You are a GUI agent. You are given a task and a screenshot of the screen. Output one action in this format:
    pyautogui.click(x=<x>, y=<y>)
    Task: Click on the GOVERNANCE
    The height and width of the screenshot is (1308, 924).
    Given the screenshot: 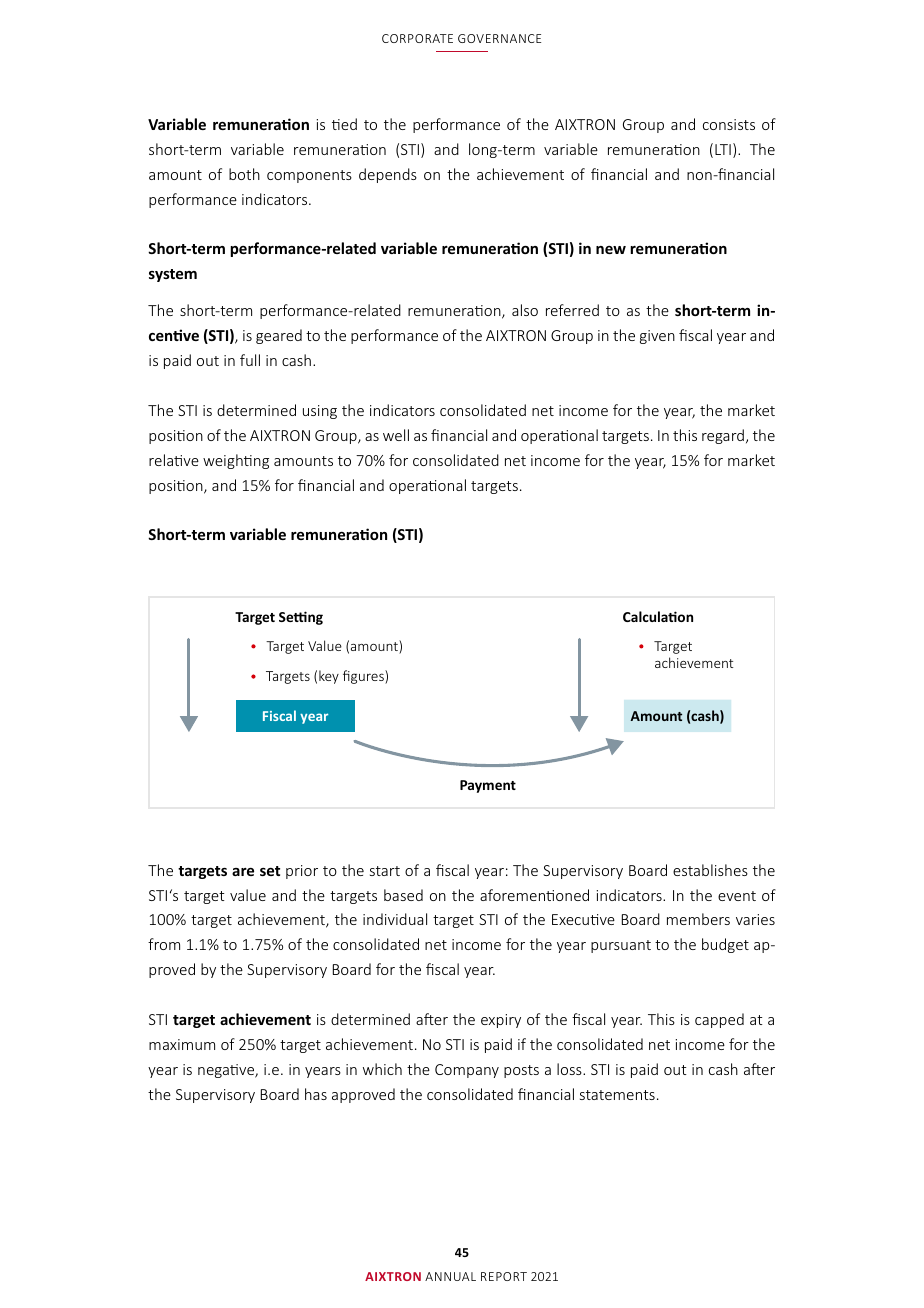 What is the action you would take?
    pyautogui.click(x=499, y=38)
